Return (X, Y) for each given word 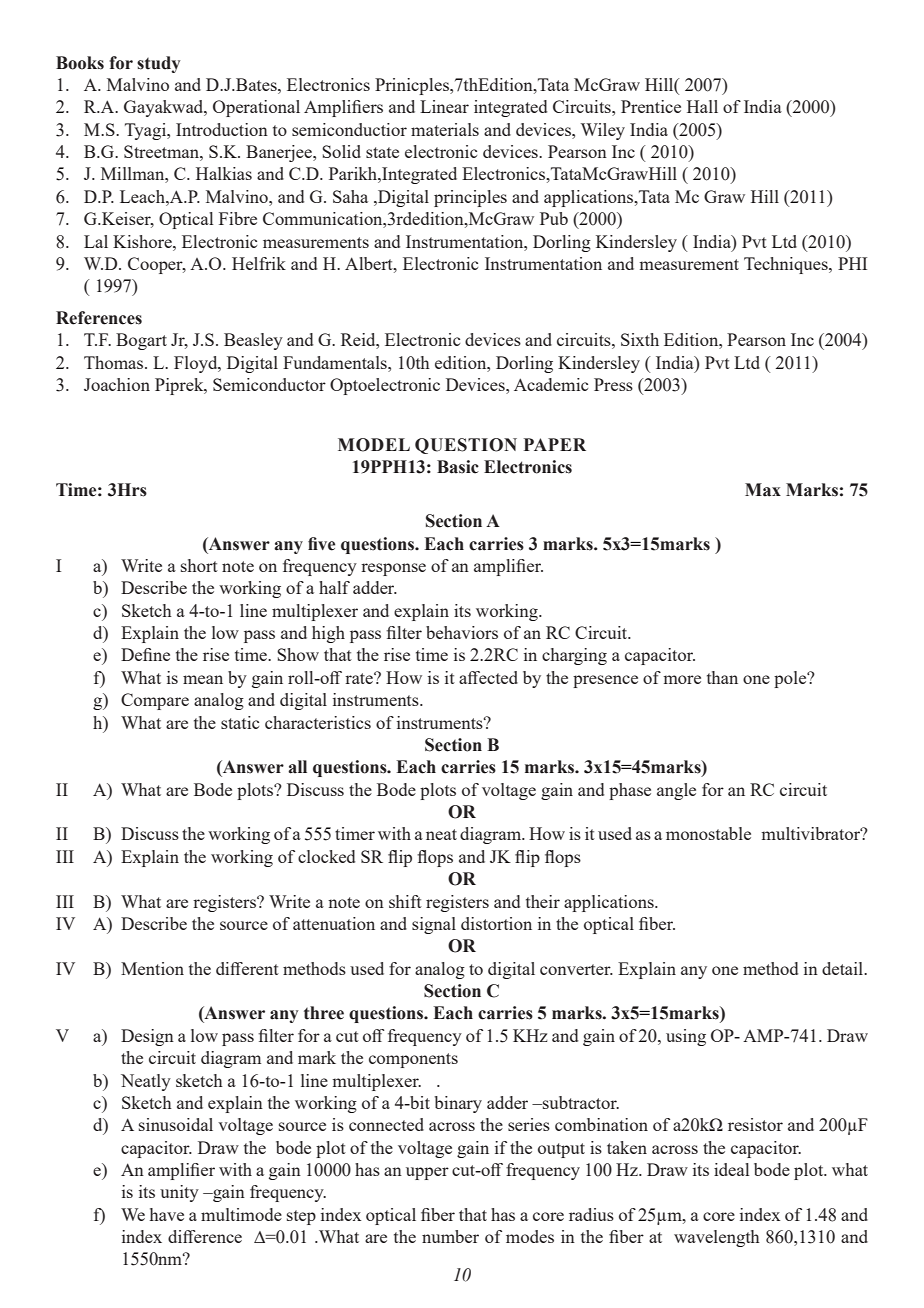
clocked (326, 856)
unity (179, 1193)
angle (676, 791)
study (158, 64)
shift (405, 901)
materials (445, 129)
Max (763, 490)
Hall (702, 106)
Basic (458, 467)
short (199, 565)
